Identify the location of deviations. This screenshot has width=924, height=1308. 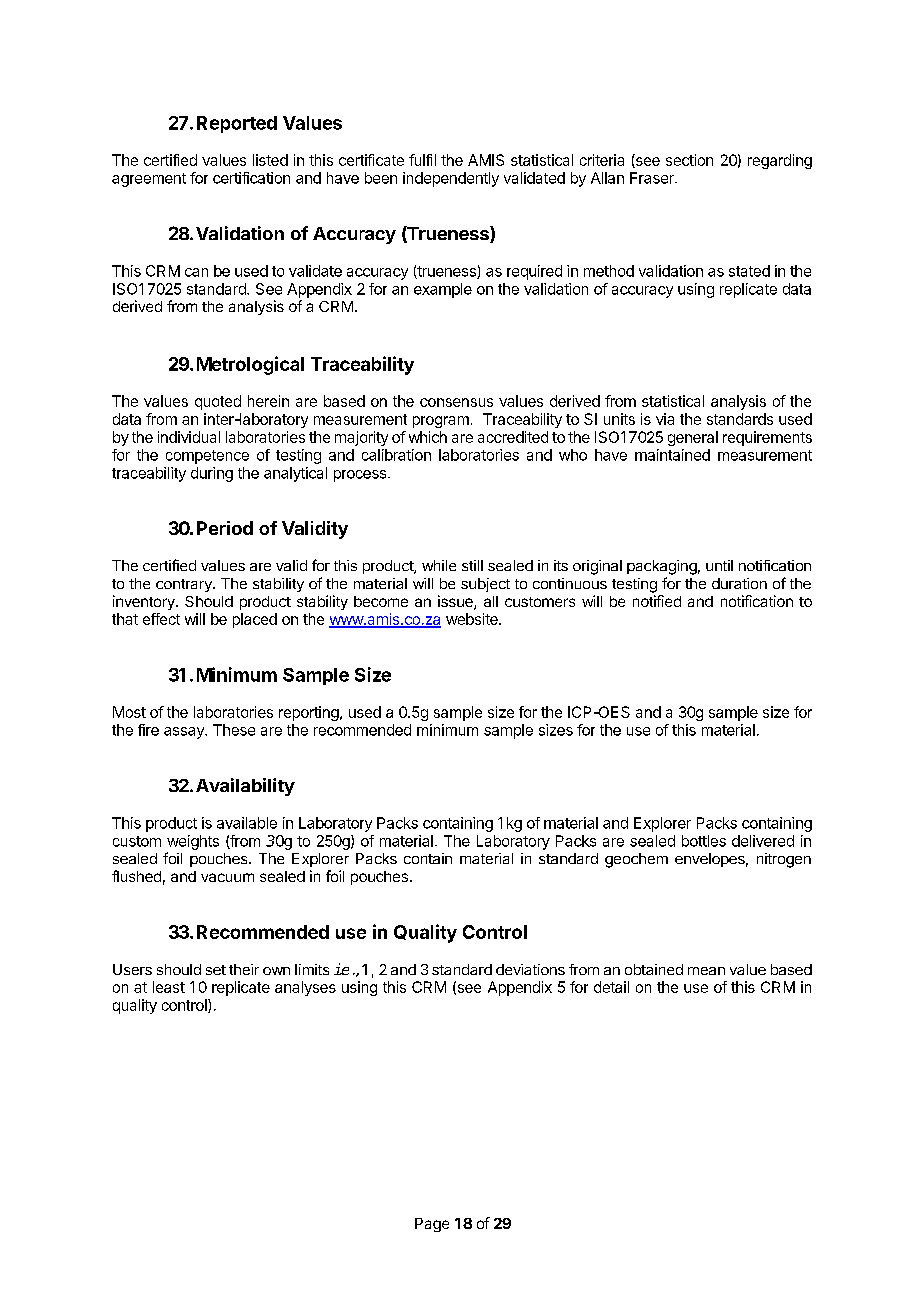
(530, 969).
